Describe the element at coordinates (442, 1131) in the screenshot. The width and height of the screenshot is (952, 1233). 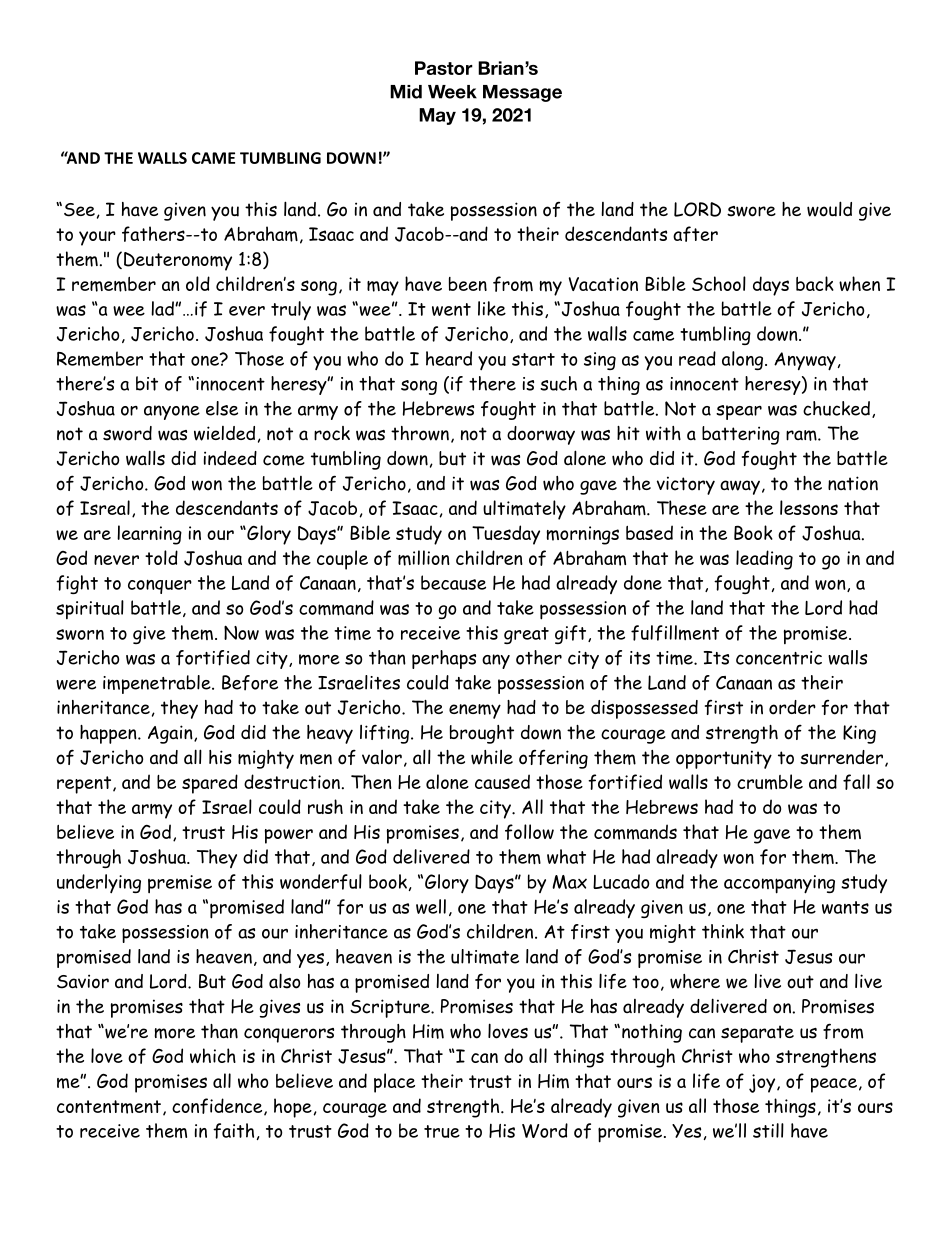
I see `true` at that location.
